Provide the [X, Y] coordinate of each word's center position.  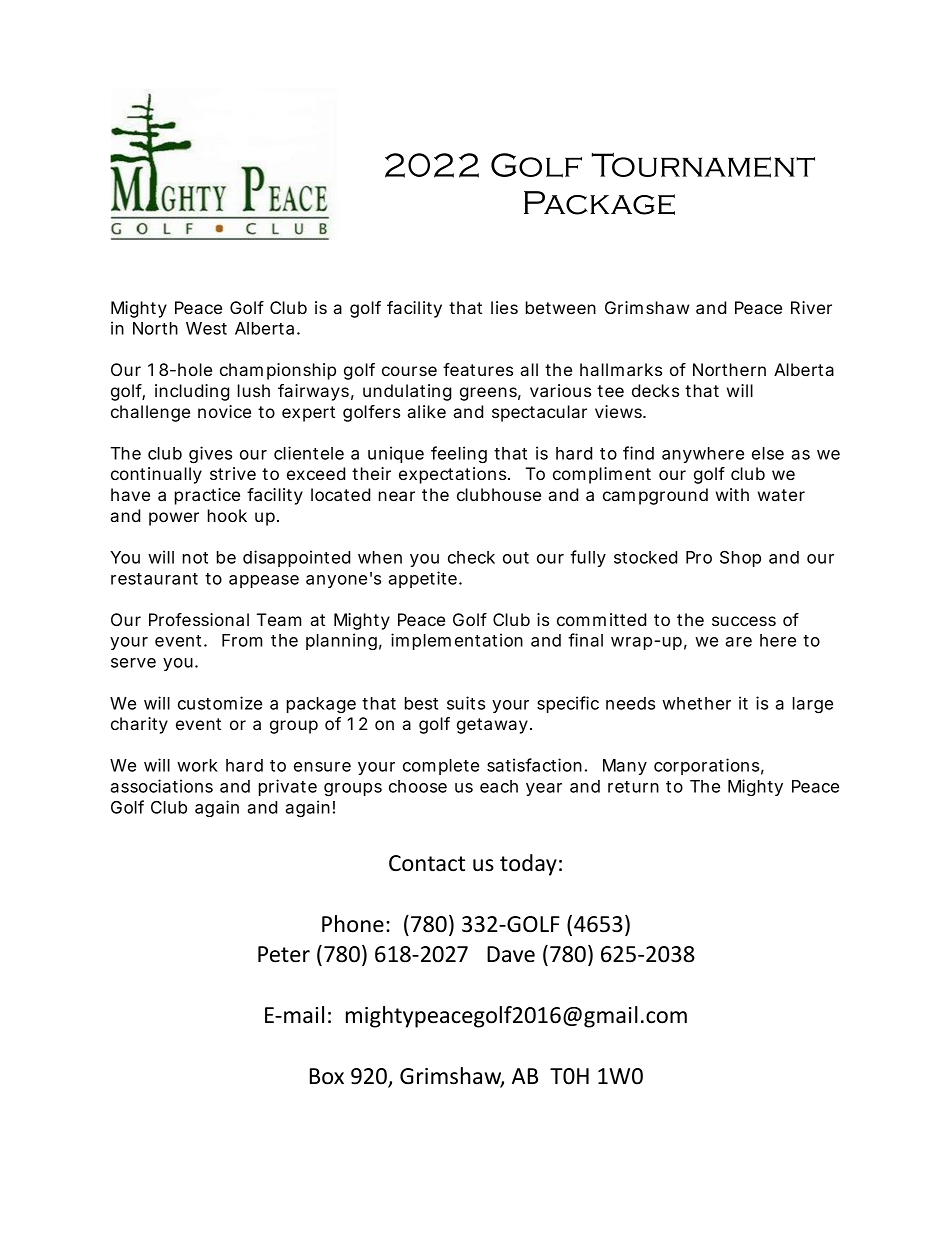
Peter [284, 954]
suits [466, 703]
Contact [427, 863]
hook [227, 515]
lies [504, 307]
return [633, 787]
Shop [740, 559]
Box [327, 1076]
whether [696, 703]
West [206, 328]
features [478, 369]
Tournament [703, 165]
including [192, 392]
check [471, 557]
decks [655, 390]
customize [220, 703]
